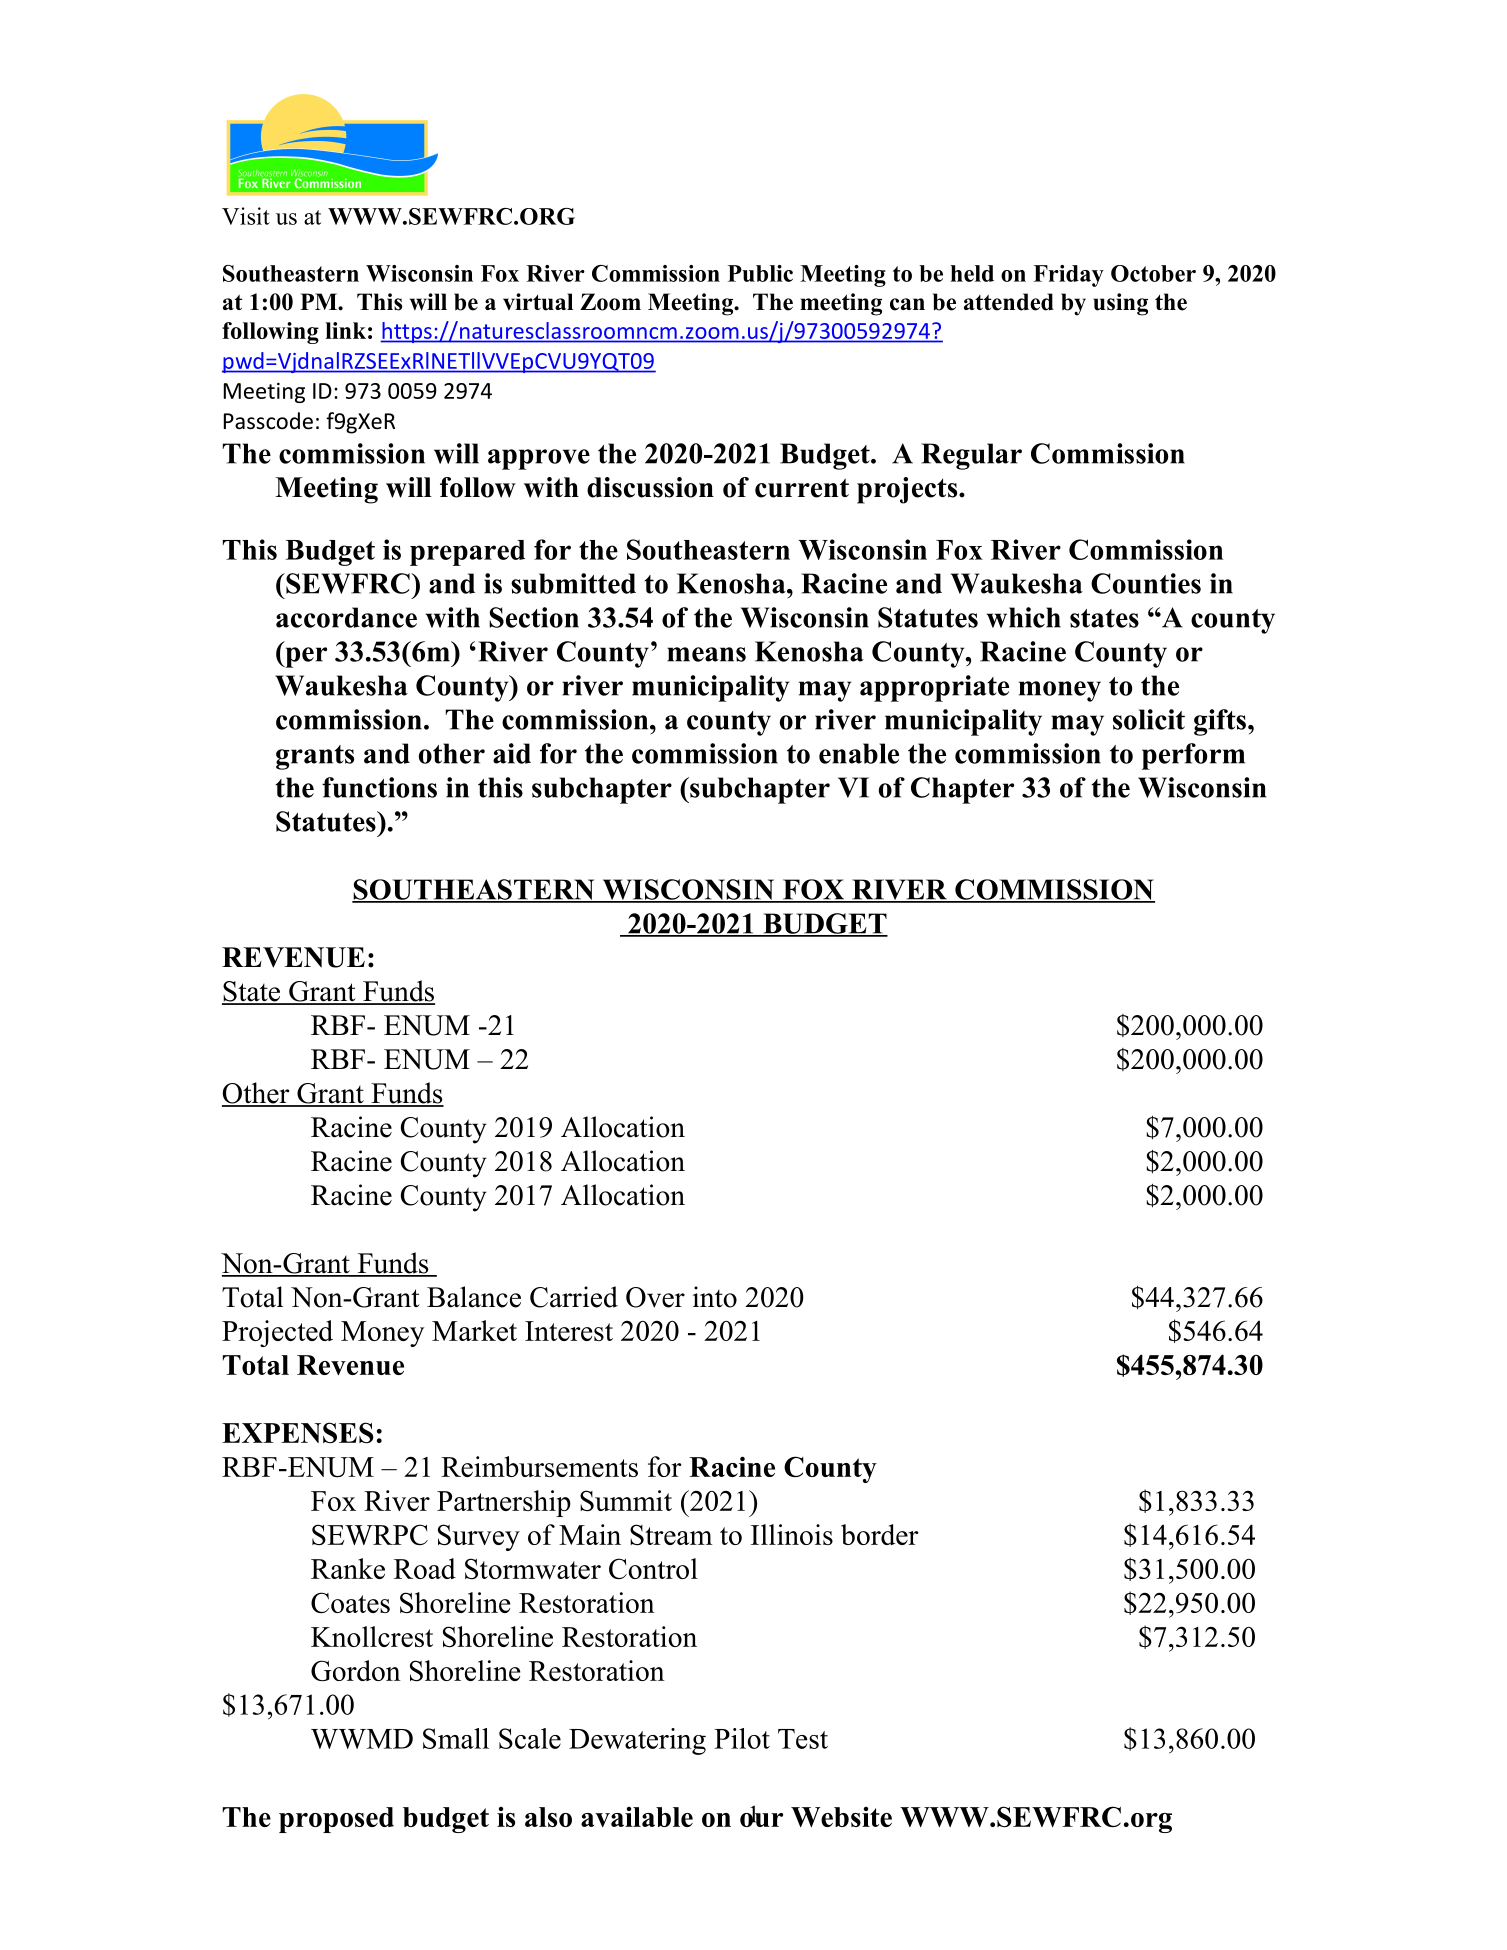 Image resolution: width=1507 pixels, height=1950 pixels. I want to click on solicit, so click(1149, 719).
